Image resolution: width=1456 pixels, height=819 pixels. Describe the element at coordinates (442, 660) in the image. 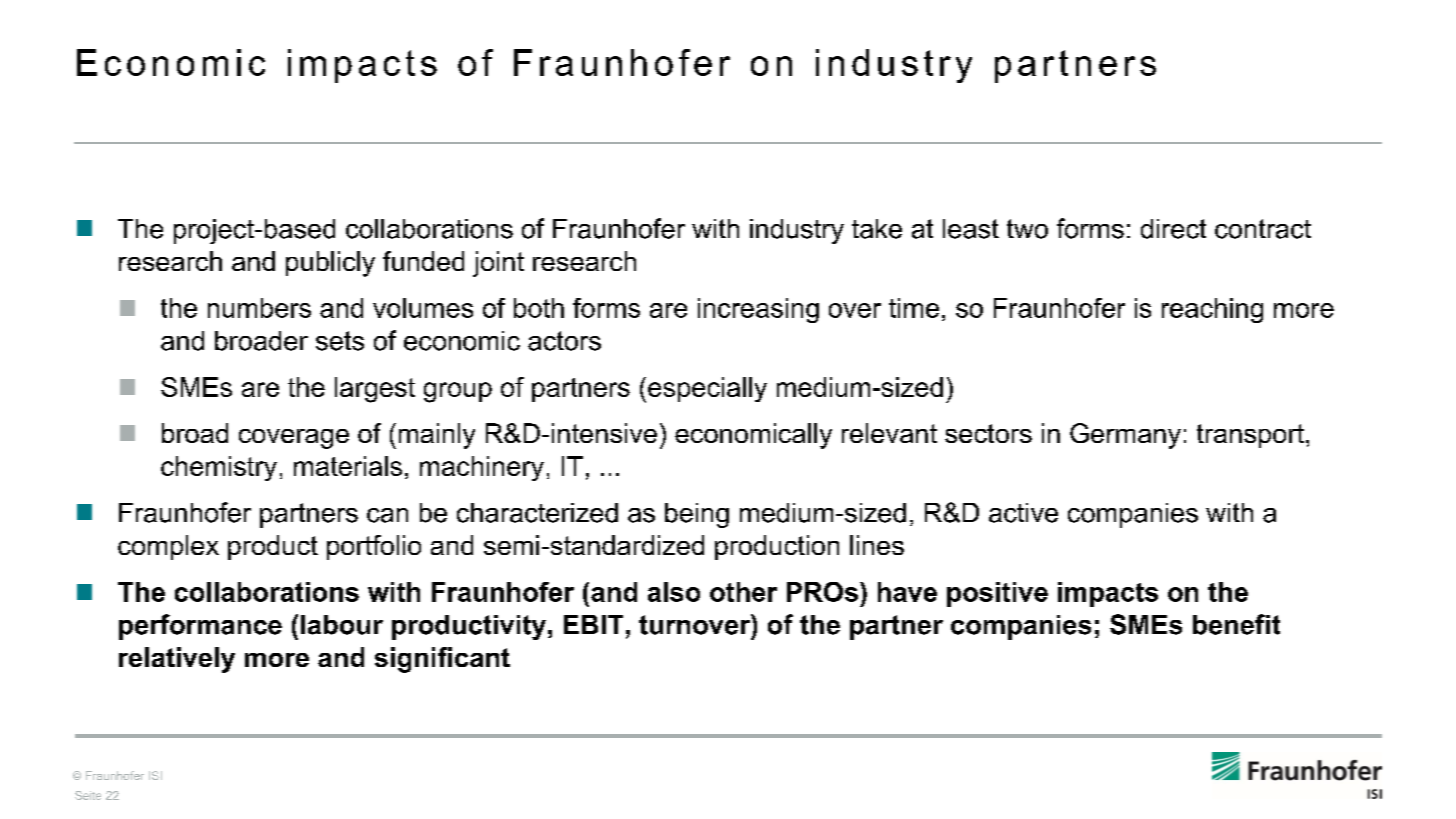

I see `significant` at that location.
